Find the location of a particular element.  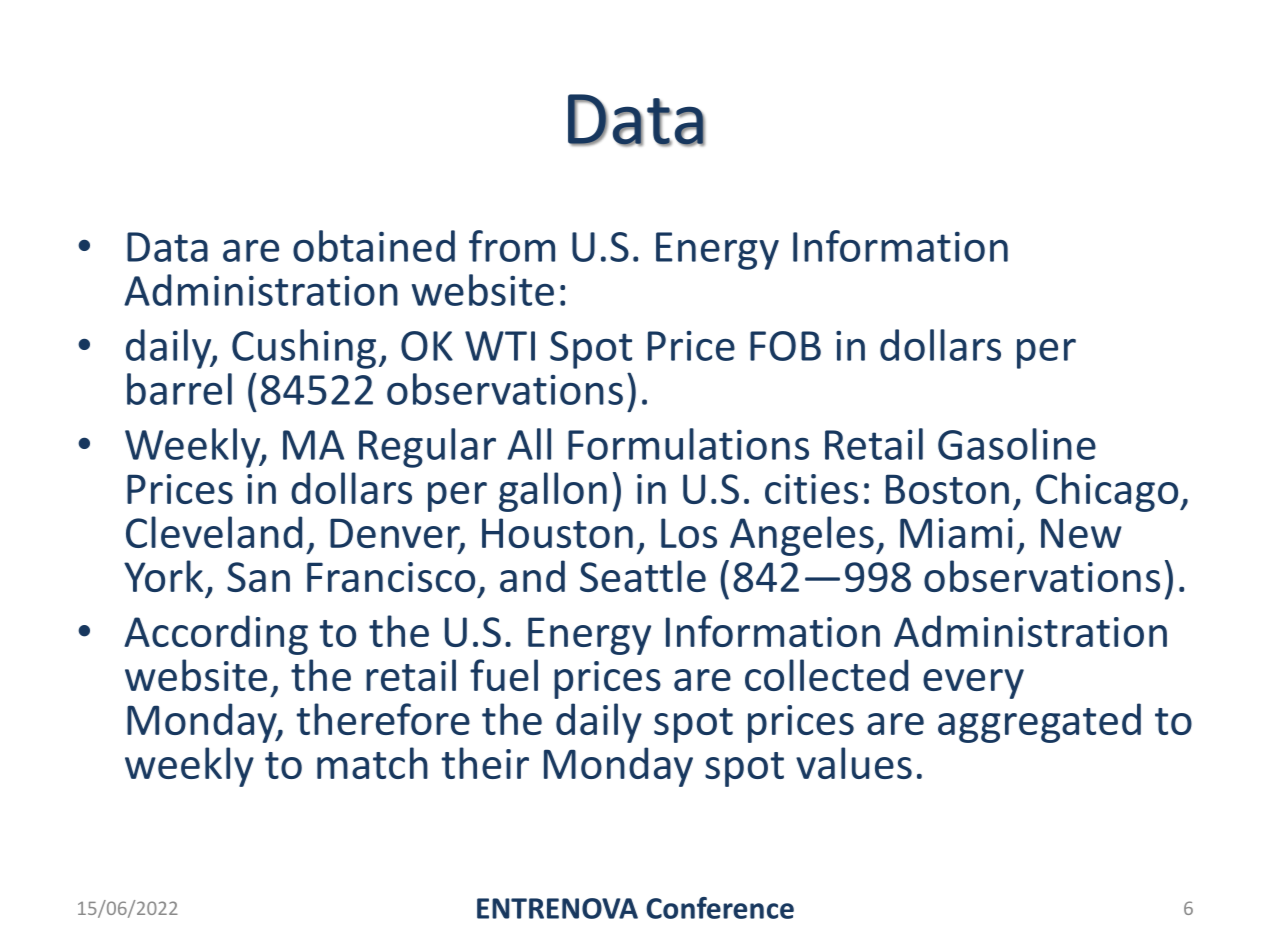

San is located at coordinates (258, 577).
